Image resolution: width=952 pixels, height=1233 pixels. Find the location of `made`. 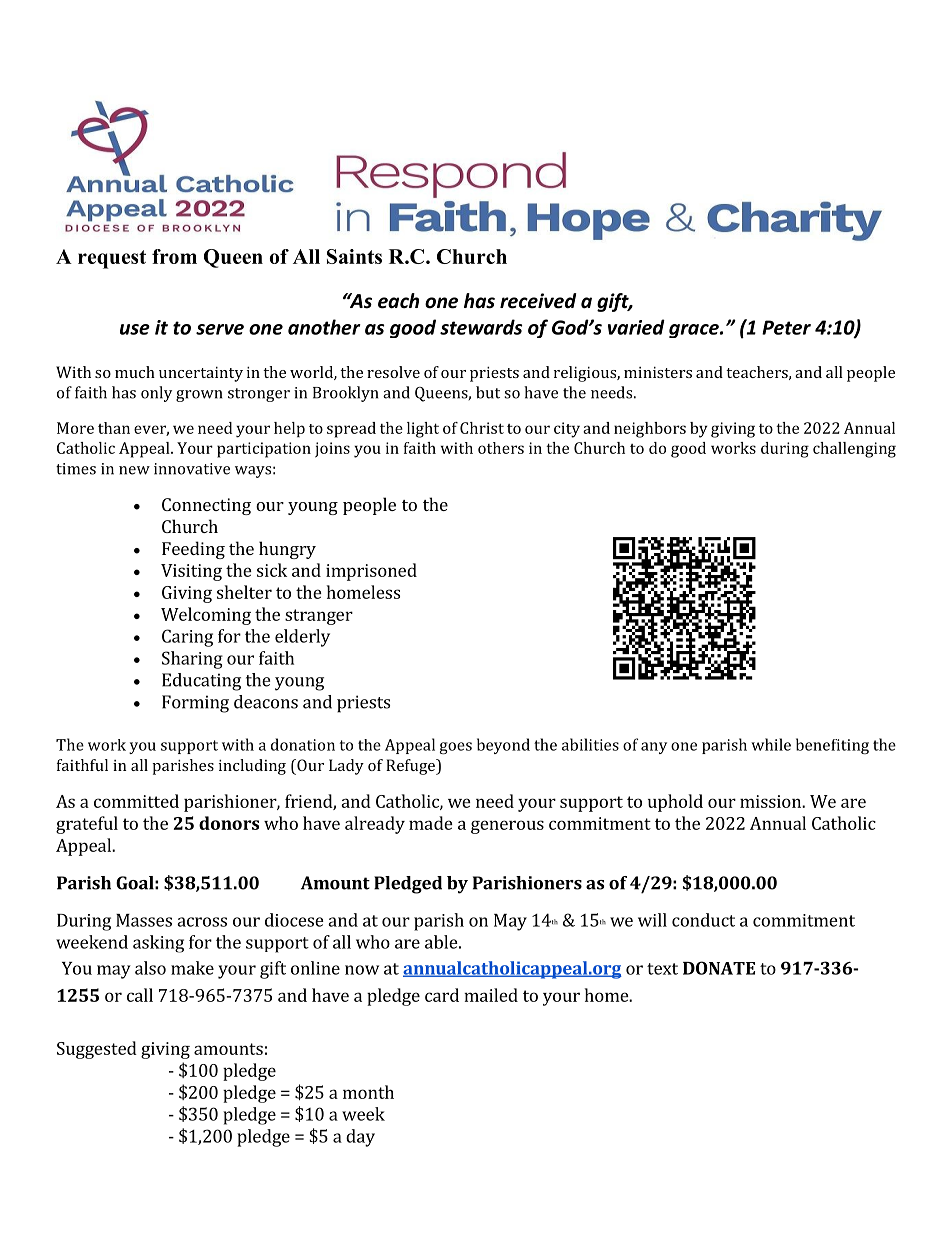

made is located at coordinates (431, 823).
